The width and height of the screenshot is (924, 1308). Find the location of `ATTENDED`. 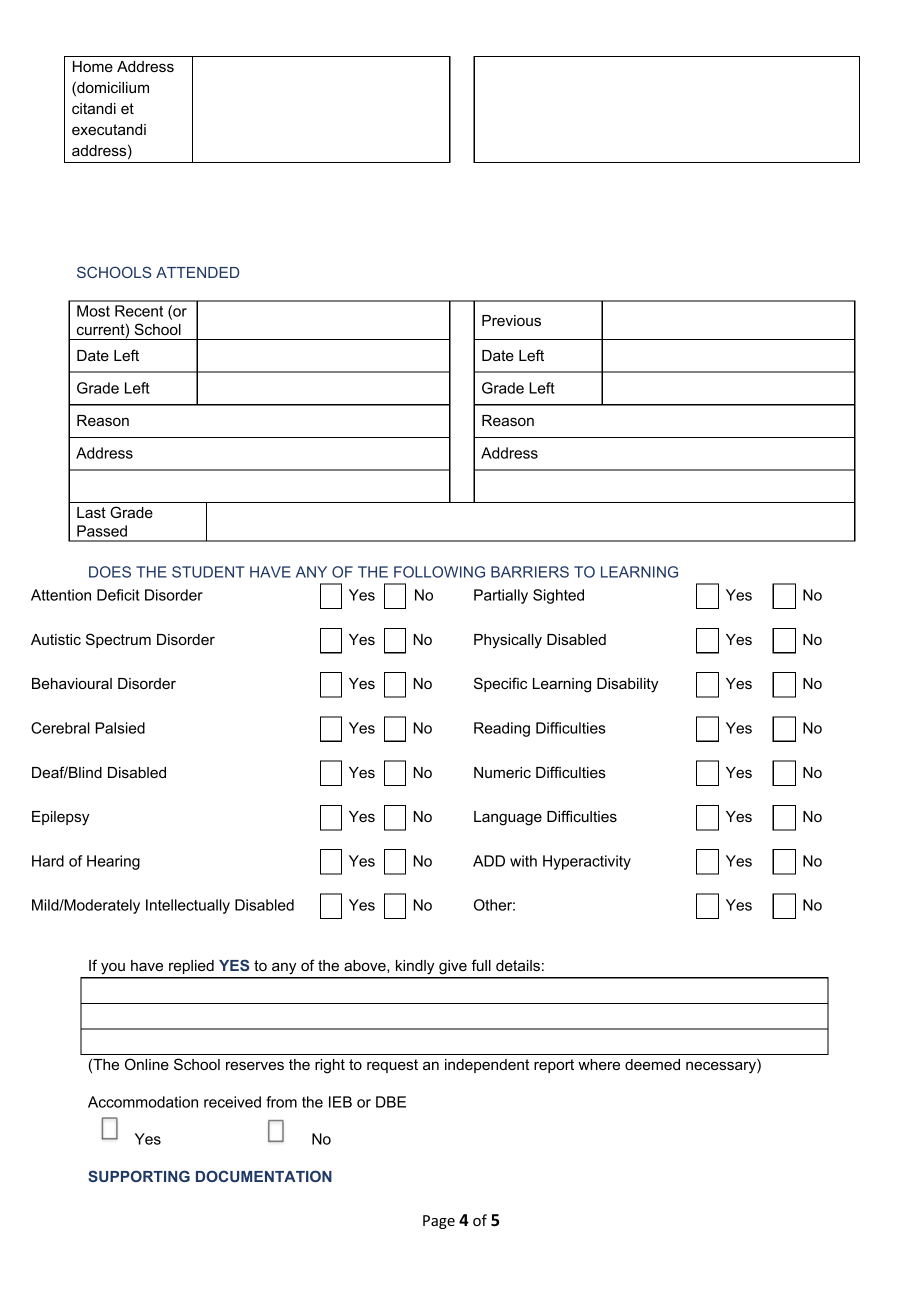

ATTENDED is located at coordinates (197, 272).
